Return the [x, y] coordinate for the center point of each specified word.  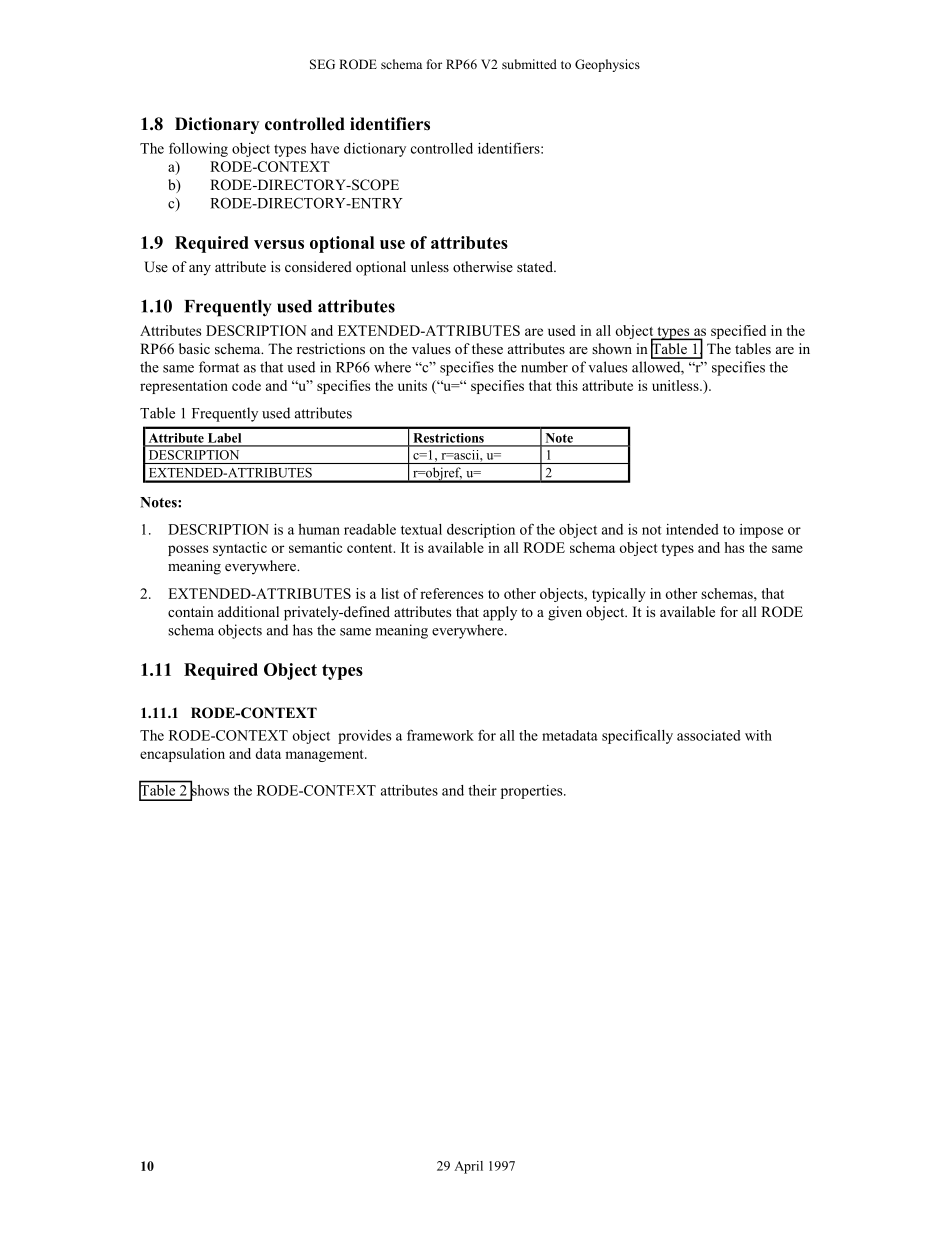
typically [618, 595]
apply [500, 613]
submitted [529, 64]
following [198, 150]
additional [248, 611]
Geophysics [607, 65]
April [468, 1167]
